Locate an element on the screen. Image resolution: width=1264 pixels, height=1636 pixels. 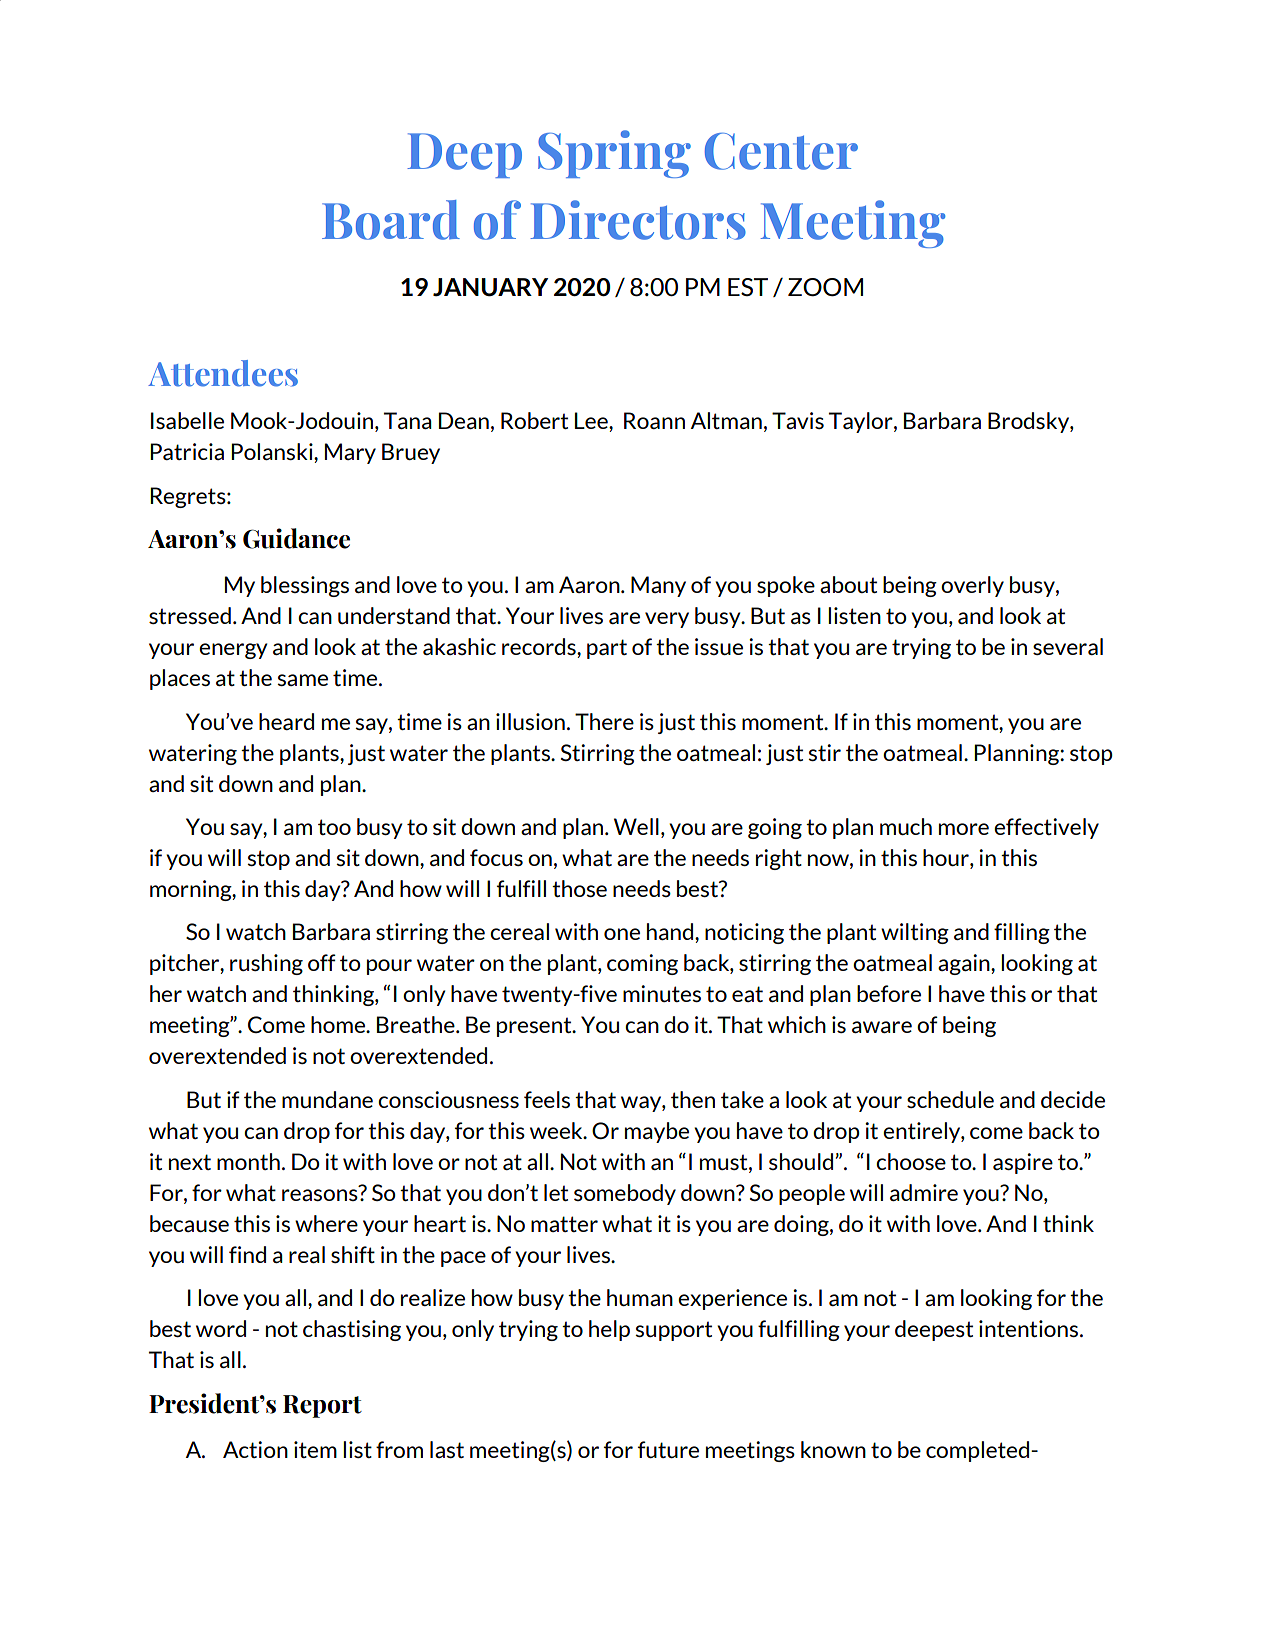
too is located at coordinates (334, 827).
